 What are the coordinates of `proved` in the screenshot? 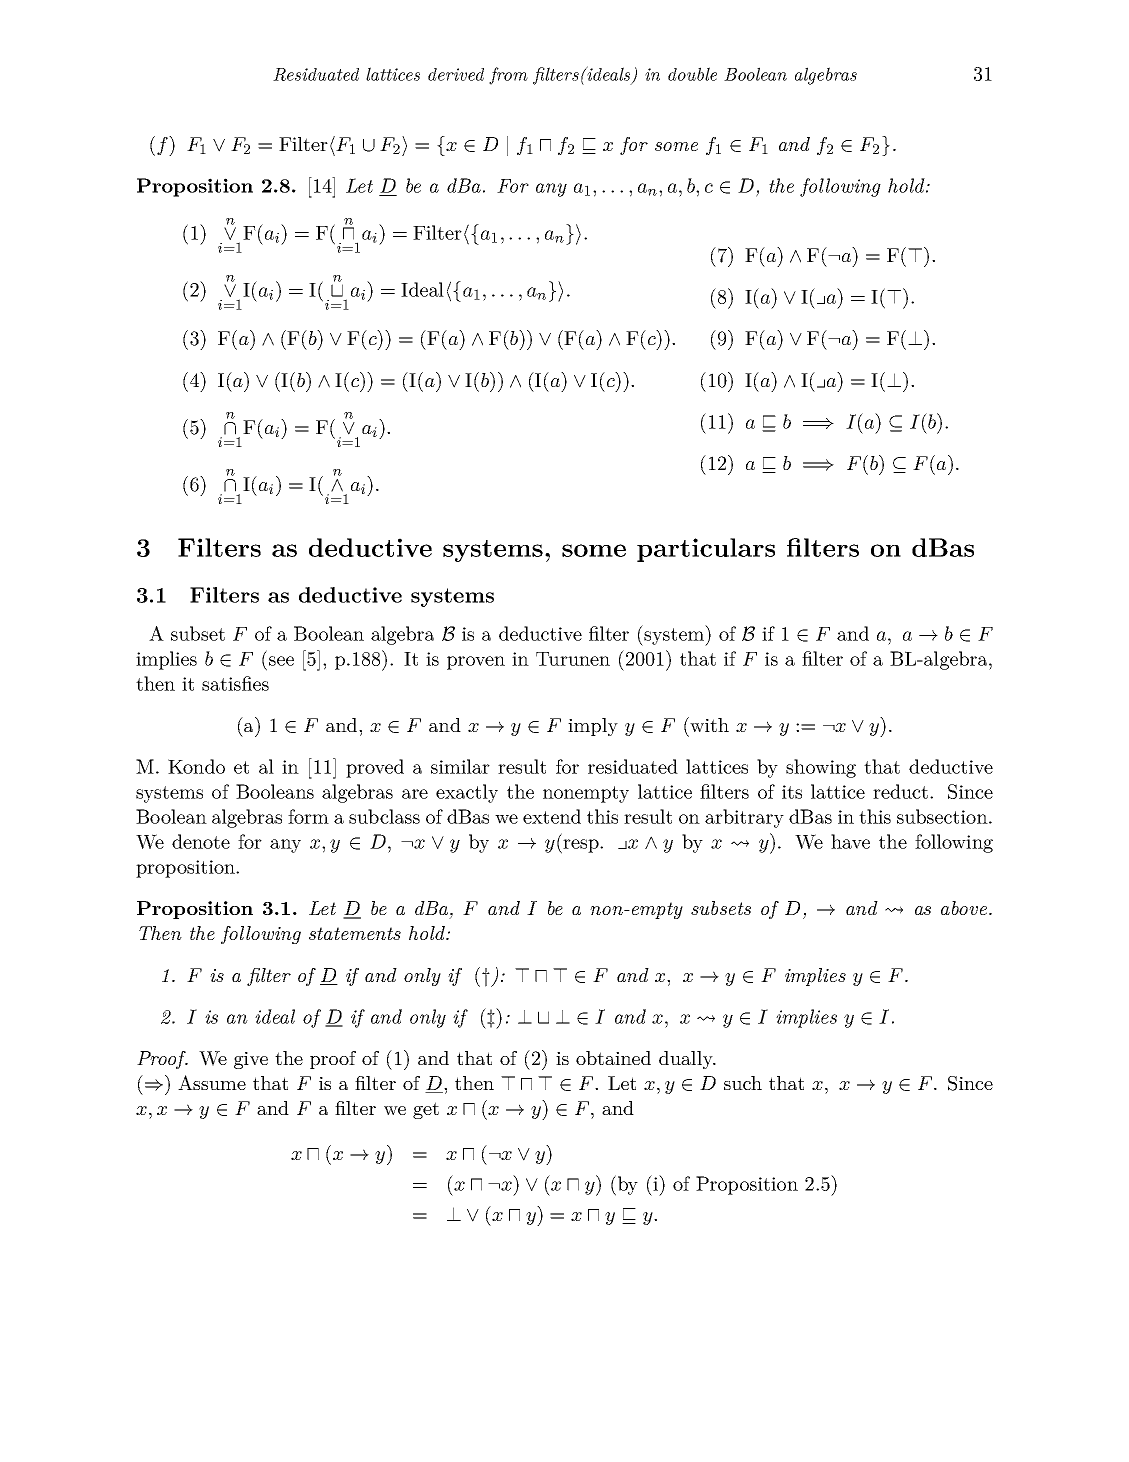 It's located at (375, 768).
